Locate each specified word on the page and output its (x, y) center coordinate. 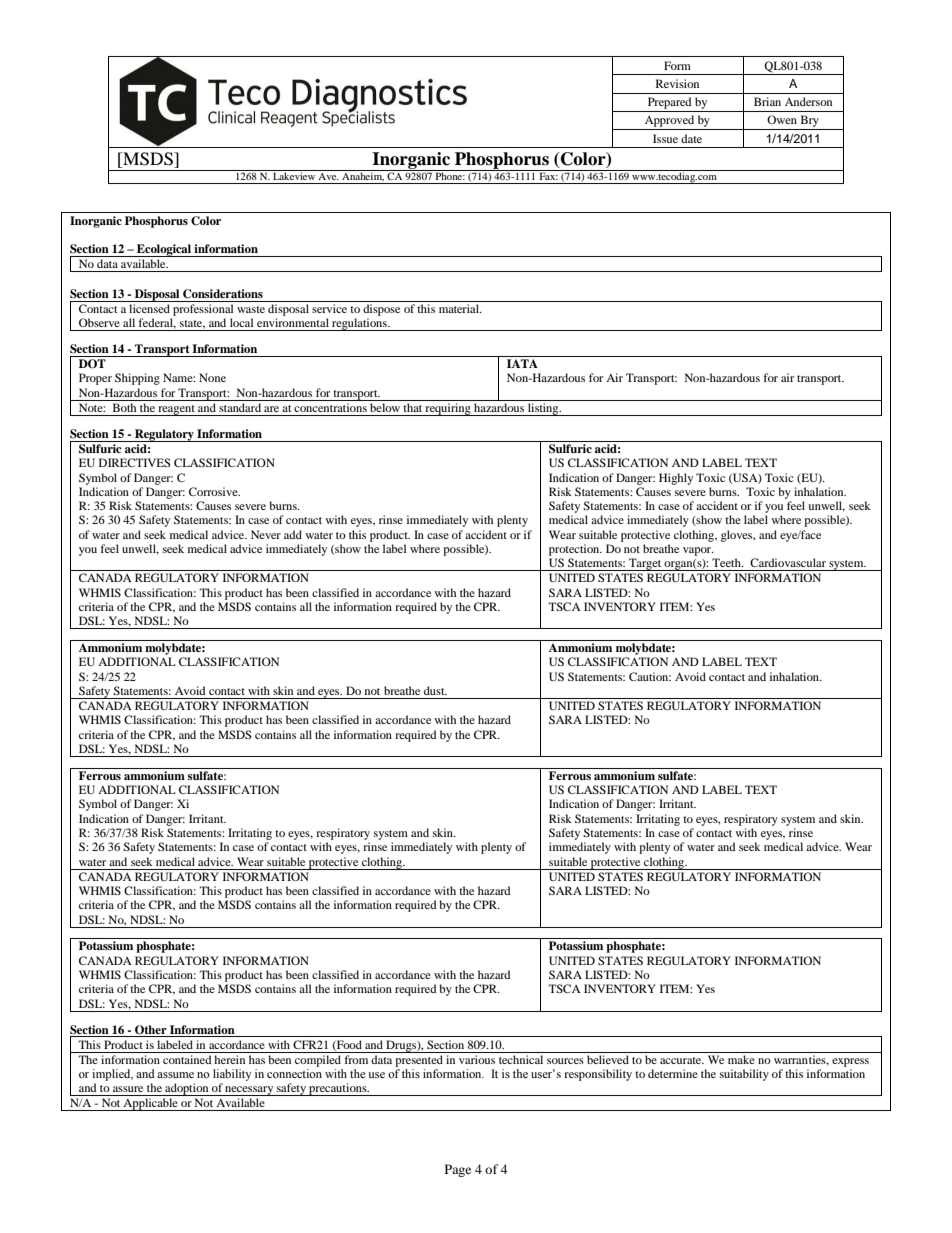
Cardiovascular (788, 562)
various (477, 1059)
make (741, 1059)
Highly (676, 479)
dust (435, 690)
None (212, 377)
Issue (665, 138)
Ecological (164, 250)
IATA (522, 363)
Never (266, 534)
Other (151, 1030)
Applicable (151, 1104)
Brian (767, 101)
